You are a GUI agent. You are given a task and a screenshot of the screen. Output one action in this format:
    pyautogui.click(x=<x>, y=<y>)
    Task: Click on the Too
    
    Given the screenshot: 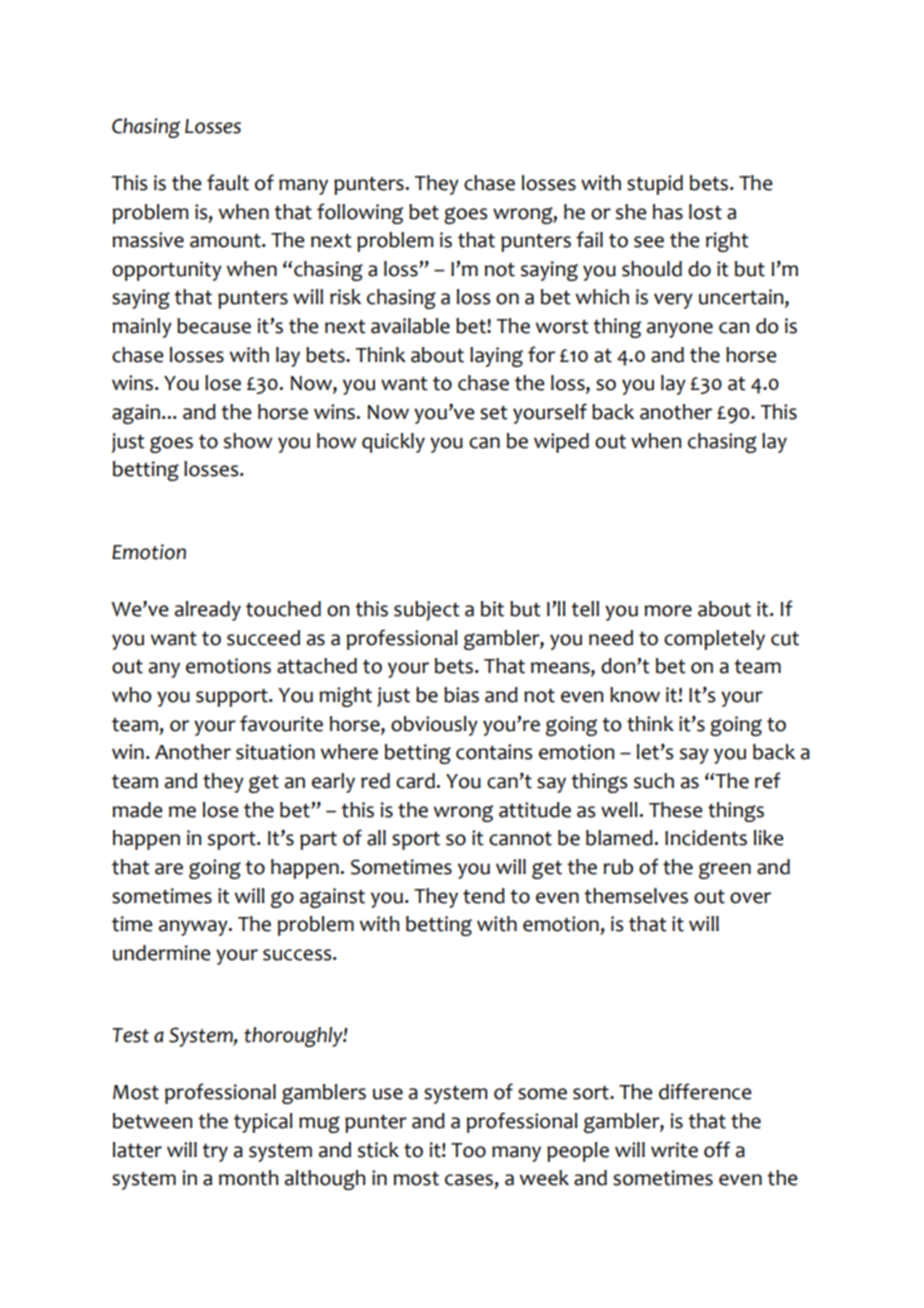 What is the action you would take?
    pyautogui.click(x=468, y=1150)
